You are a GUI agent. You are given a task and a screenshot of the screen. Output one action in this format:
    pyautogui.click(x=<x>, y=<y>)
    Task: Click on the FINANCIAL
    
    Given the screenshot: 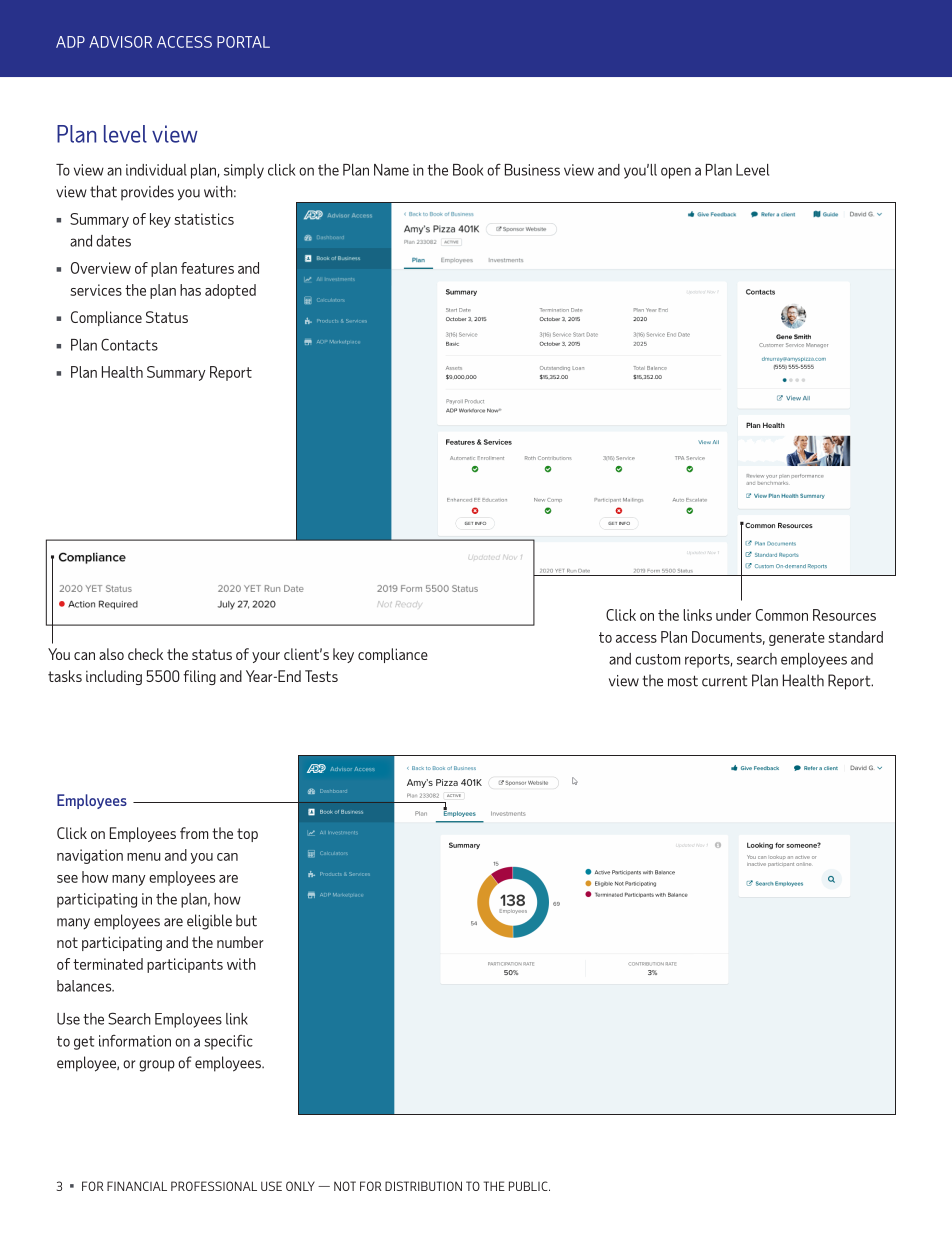 What is the action you would take?
    pyautogui.click(x=137, y=1186)
